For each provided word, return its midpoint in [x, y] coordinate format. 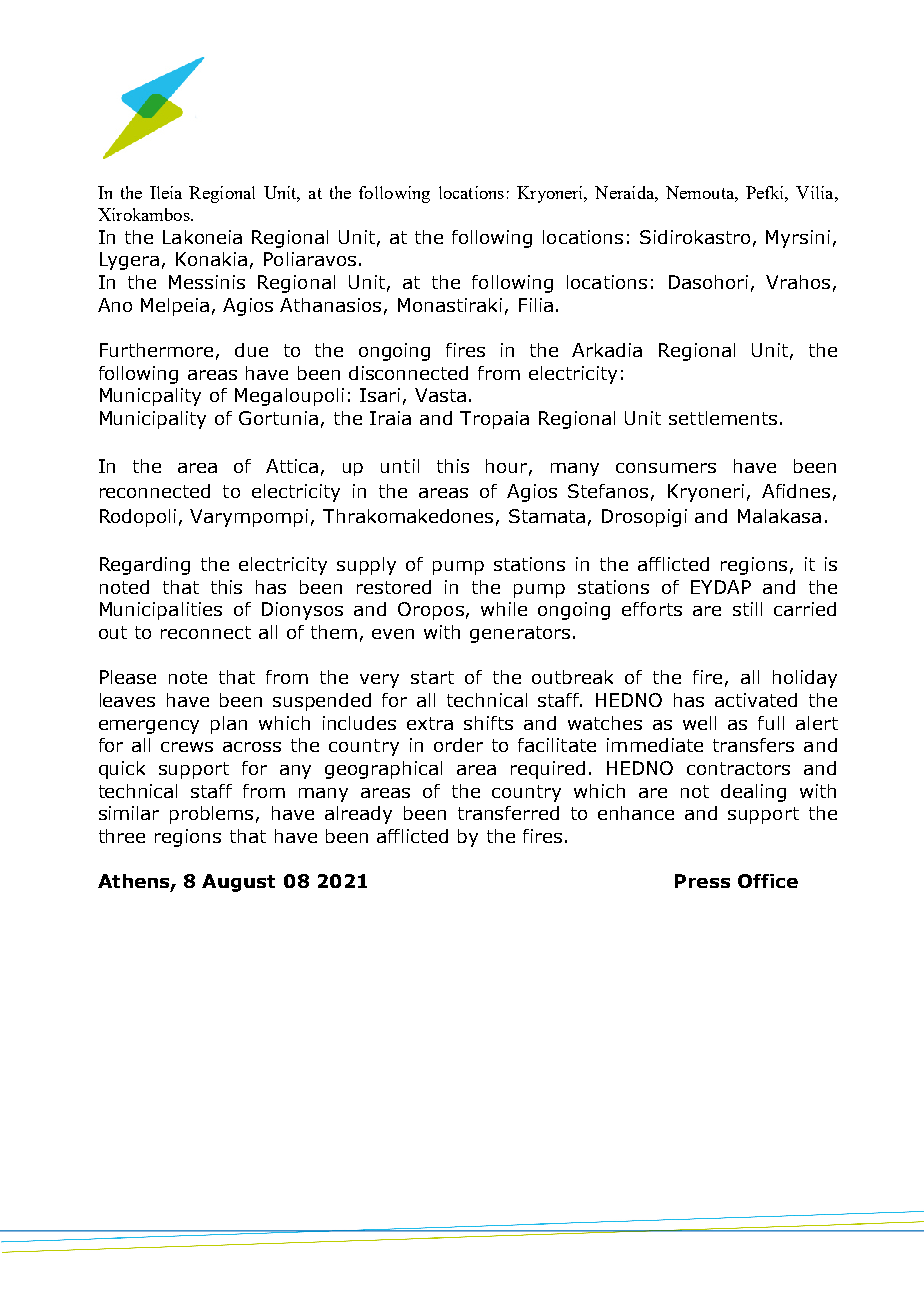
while [504, 609]
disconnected [408, 373]
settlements [723, 418]
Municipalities [161, 611]
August [238, 883]
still [747, 609]
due [251, 350]
